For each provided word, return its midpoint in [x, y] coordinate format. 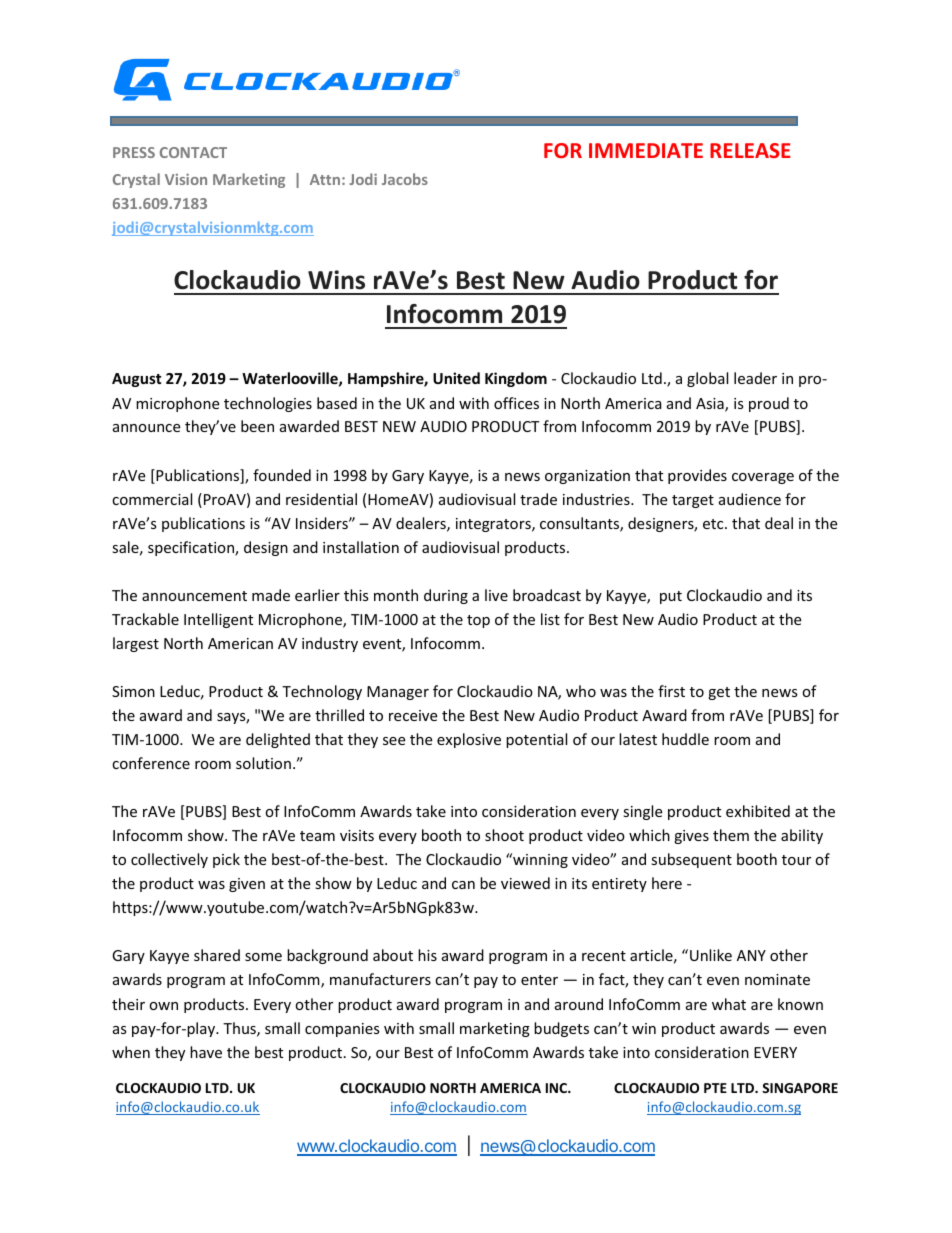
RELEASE [750, 150]
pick [226, 860]
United [456, 378]
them [731, 835]
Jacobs [405, 179]
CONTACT [193, 152]
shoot [504, 835]
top [478, 621]
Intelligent [218, 620]
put [671, 597]
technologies [268, 404]
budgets [561, 1029]
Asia [711, 405]
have [206, 1052]
